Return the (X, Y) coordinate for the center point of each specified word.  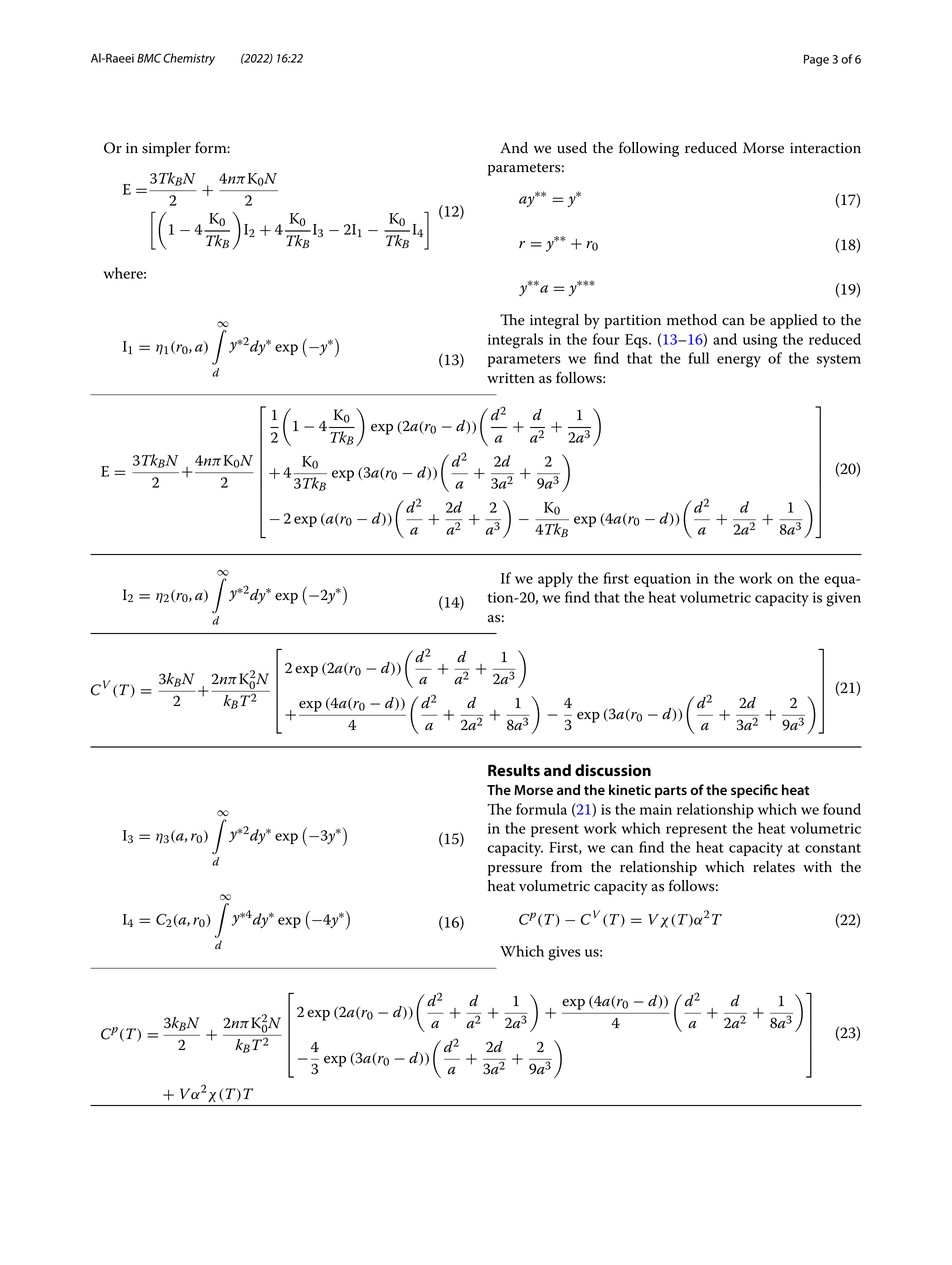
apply (555, 580)
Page (816, 60)
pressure (515, 870)
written (511, 378)
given (843, 599)
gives (564, 953)
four (606, 339)
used (572, 148)
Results (514, 770)
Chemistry (189, 59)
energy (739, 362)
